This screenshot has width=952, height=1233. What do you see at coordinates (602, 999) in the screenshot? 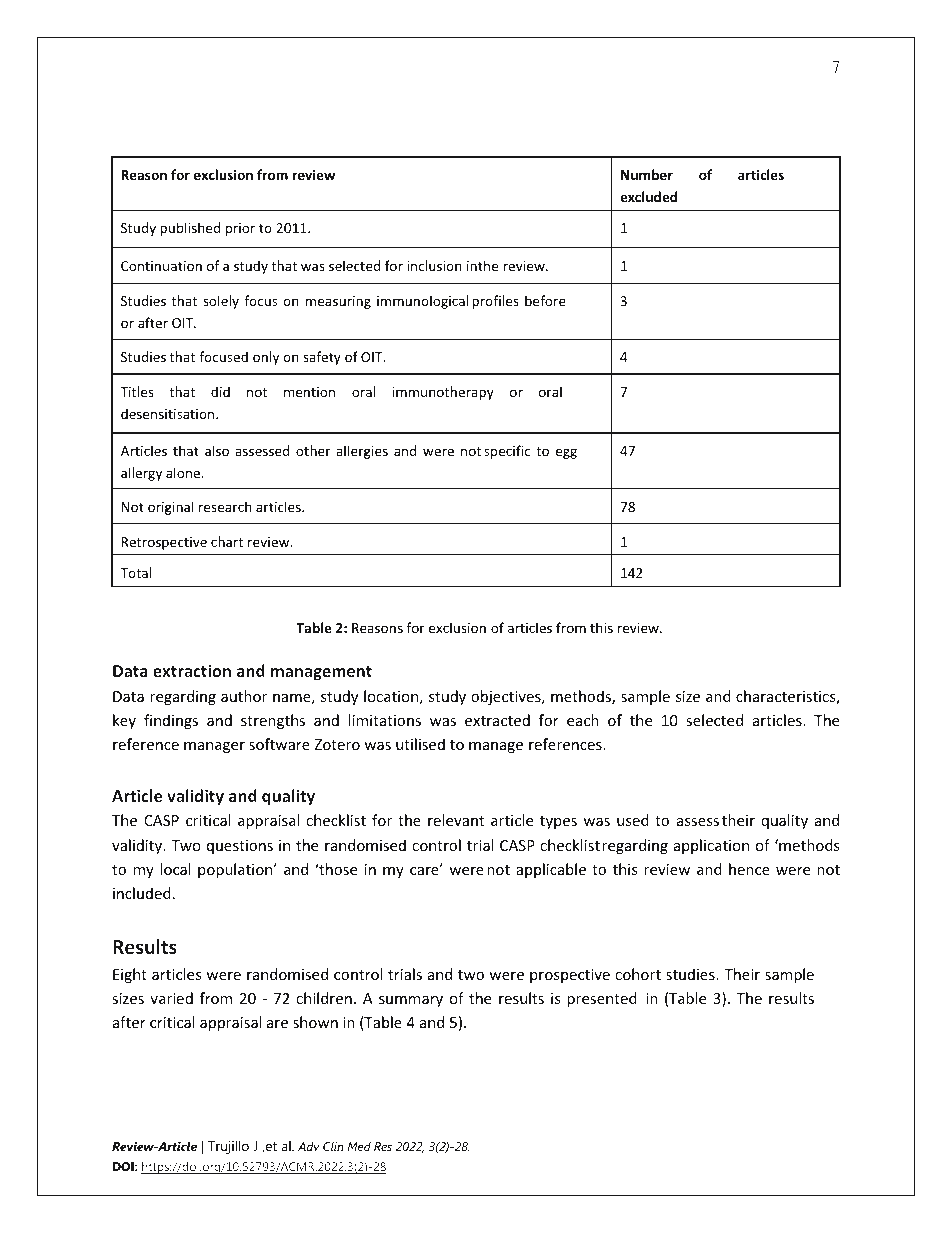
I see `presented` at bounding box center [602, 999].
